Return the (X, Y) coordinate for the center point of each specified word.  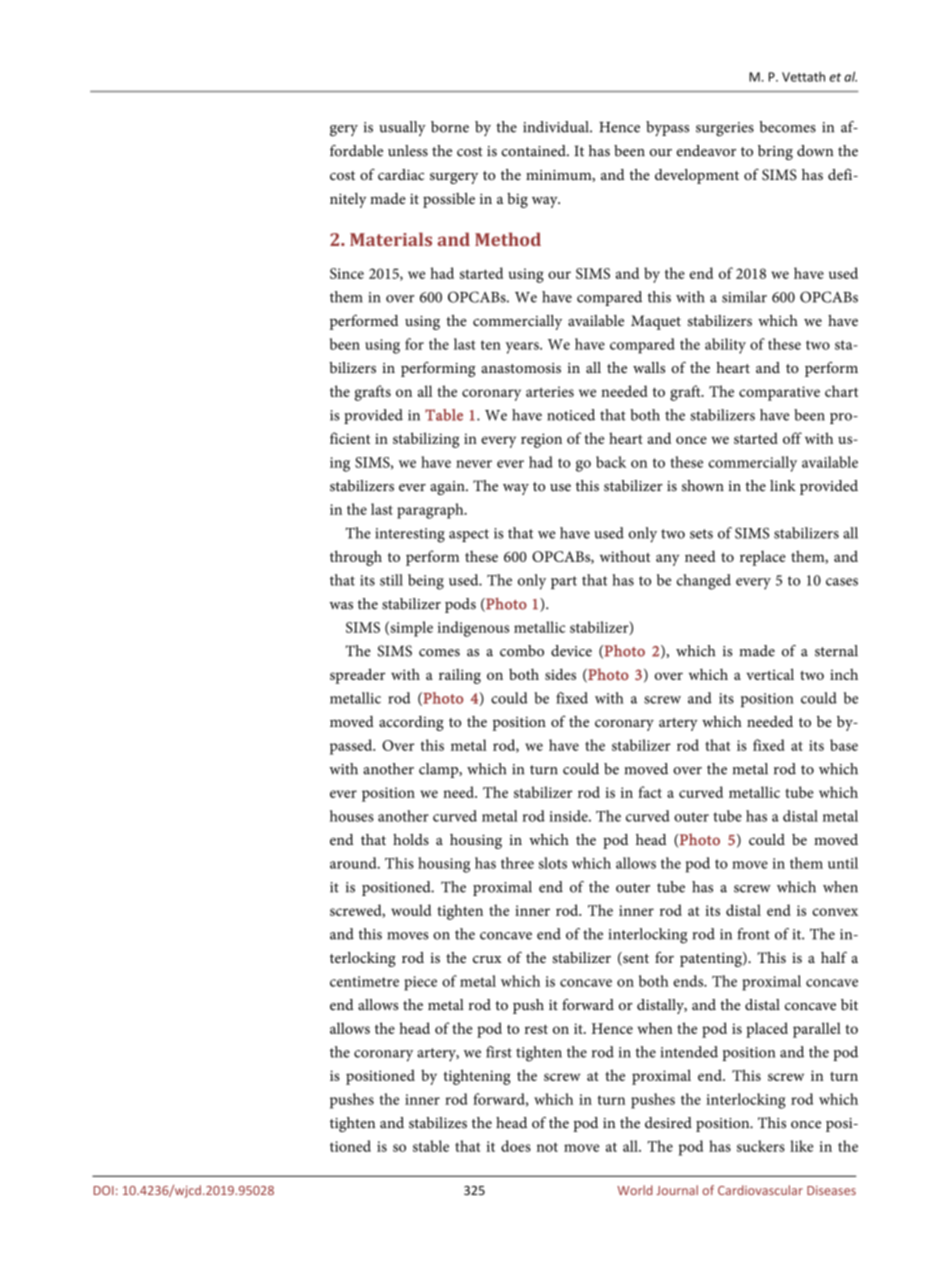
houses (352, 816)
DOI (104, 1190)
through (356, 558)
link (783, 485)
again (448, 488)
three (517, 863)
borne (450, 127)
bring (775, 152)
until (843, 863)
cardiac (401, 174)
